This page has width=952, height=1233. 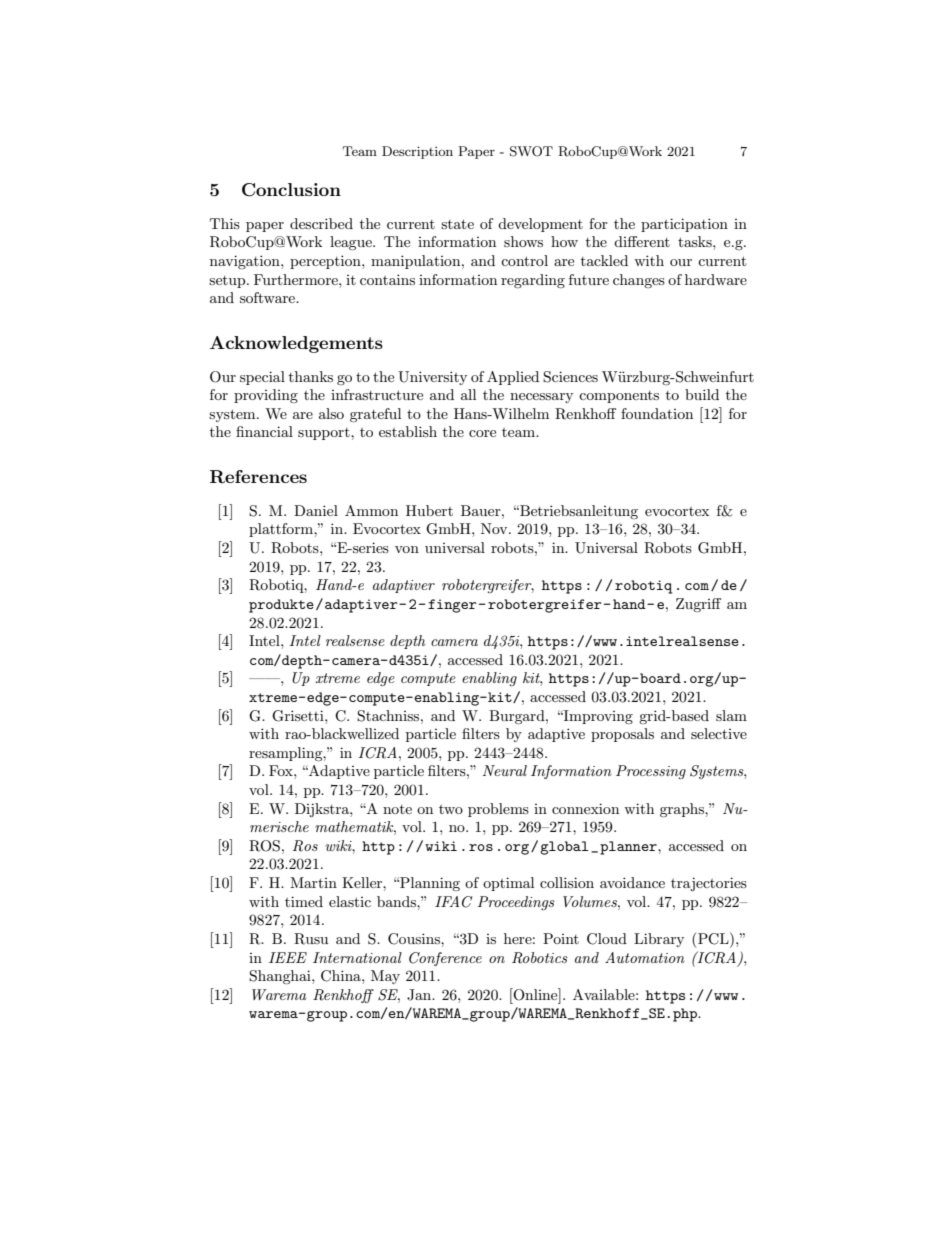 What do you see at coordinates (445, 959) in the page?
I see `Conference` at bounding box center [445, 959].
